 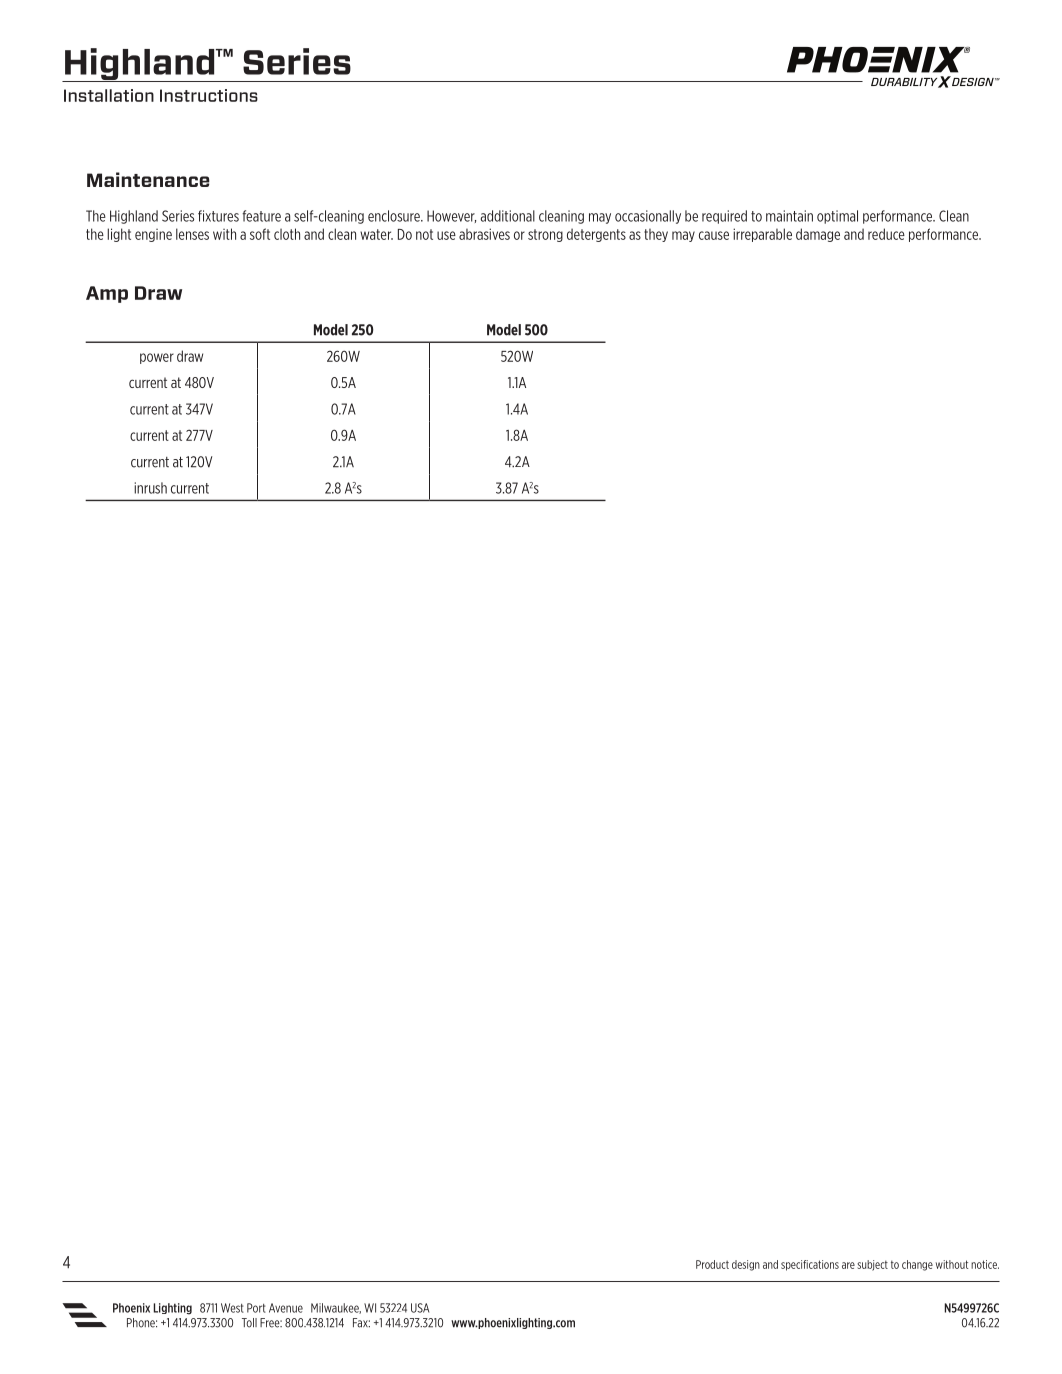 What do you see at coordinates (209, 95) in the image?
I see `Instructions` at bounding box center [209, 95].
